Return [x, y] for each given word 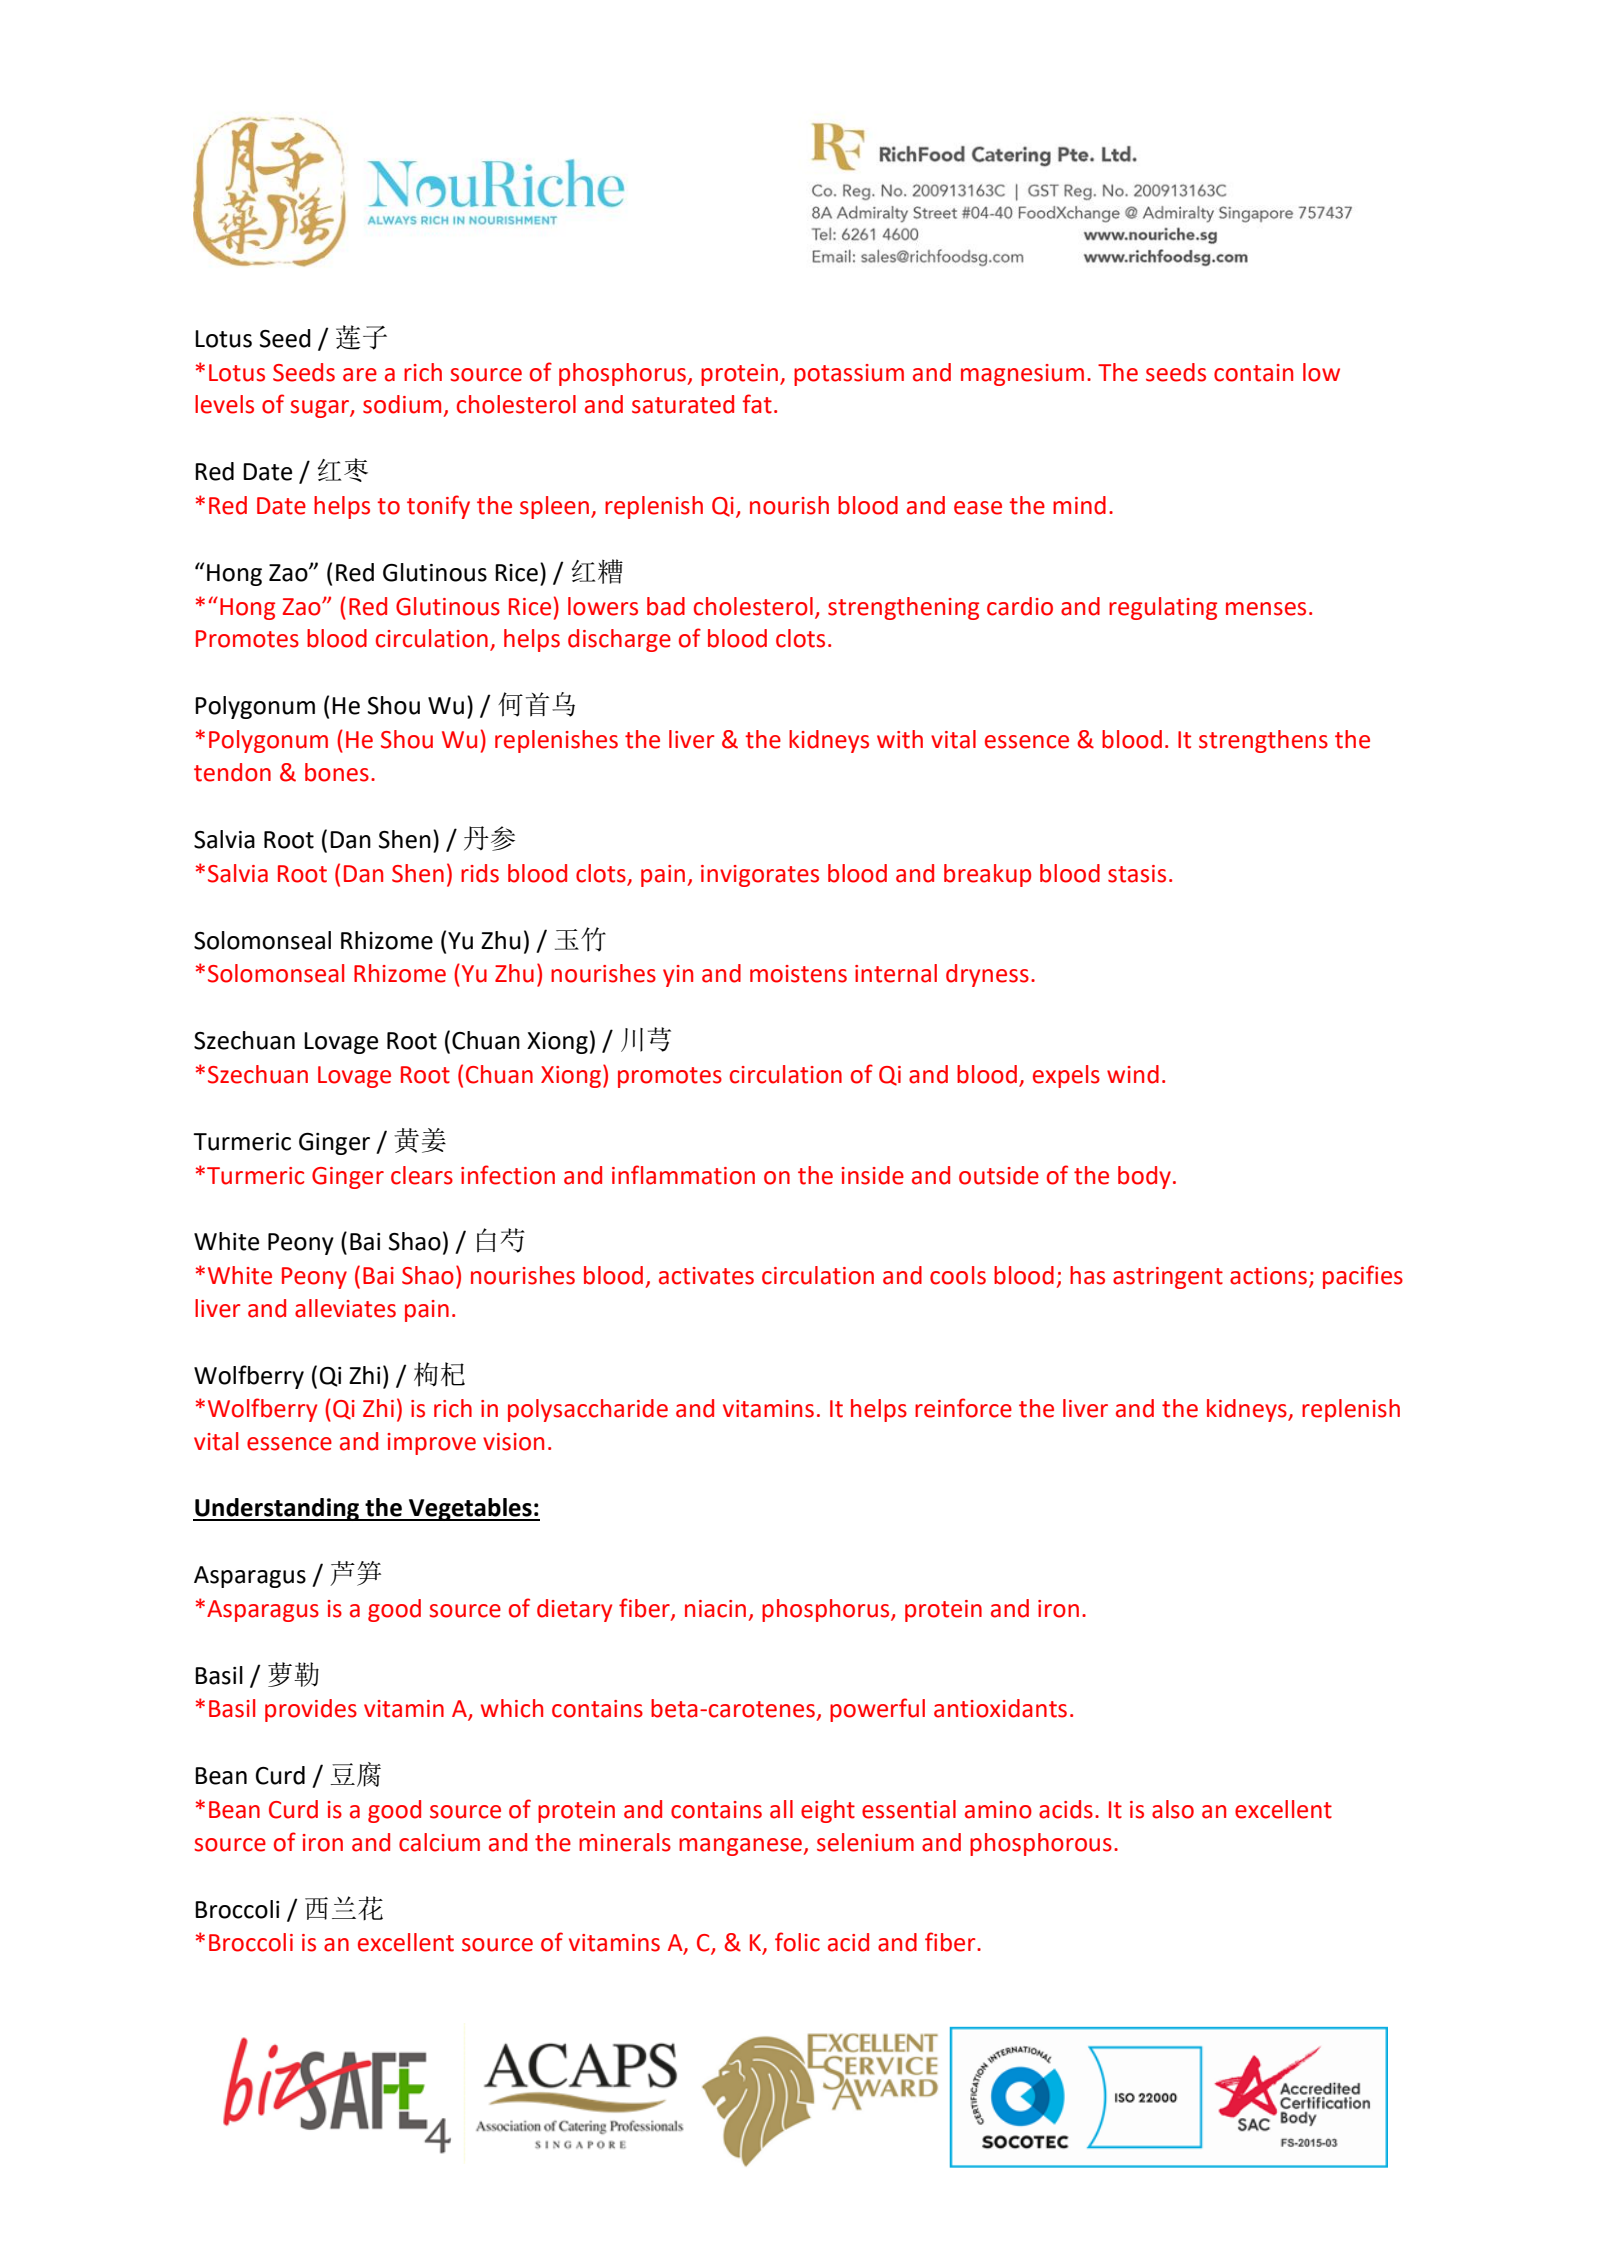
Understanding [277, 1509]
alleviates [345, 1308]
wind [1133, 1074]
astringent [1168, 1278]
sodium [402, 404]
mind [1079, 505]
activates [706, 1276]
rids [480, 873]
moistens [798, 974]
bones [337, 772]
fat [757, 404]
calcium [439, 1842]
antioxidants [1000, 1708]
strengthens [1263, 741]
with [900, 739]
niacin [715, 1609]
